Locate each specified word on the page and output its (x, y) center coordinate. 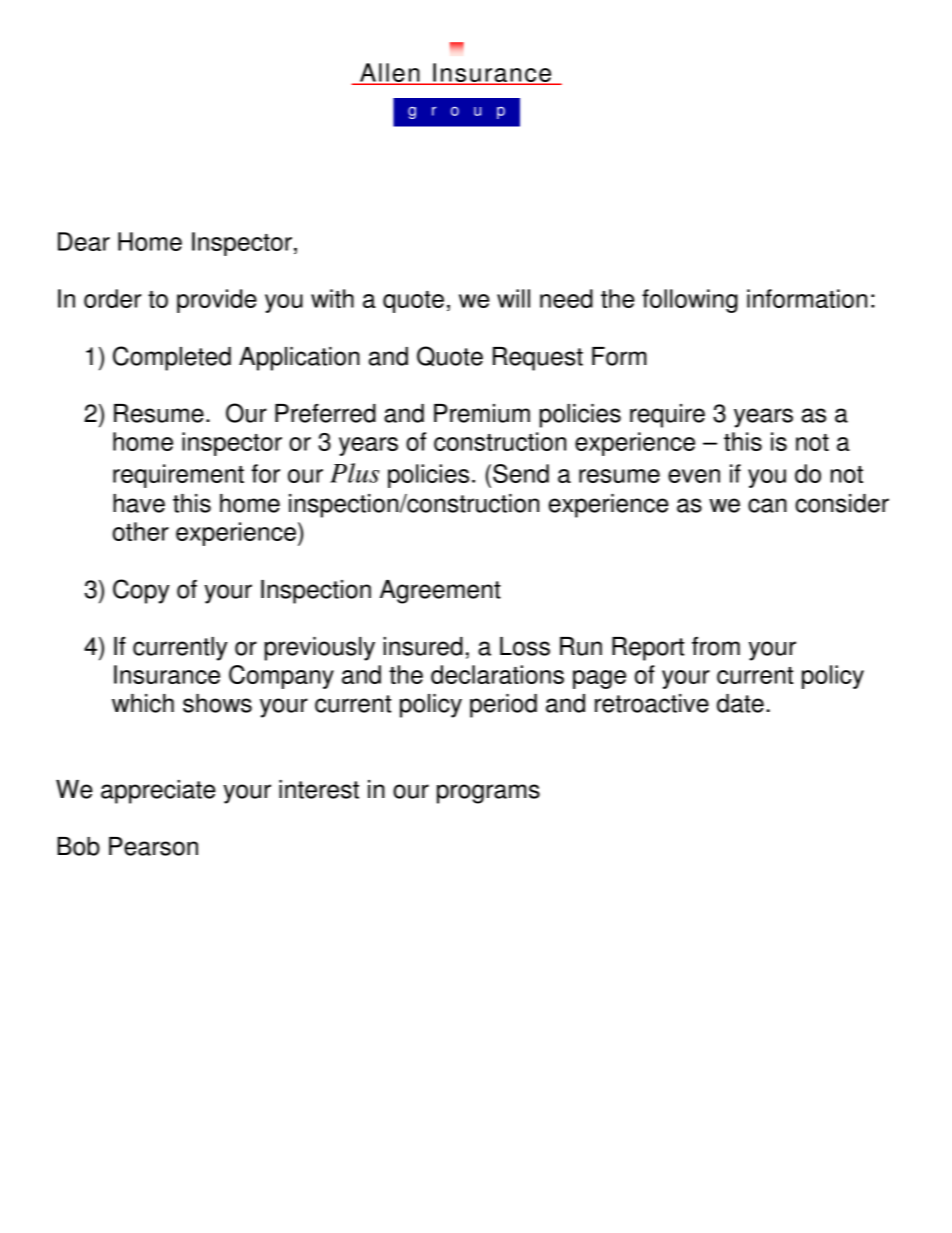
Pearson (153, 846)
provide (217, 301)
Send (521, 473)
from (716, 646)
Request (538, 359)
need (566, 298)
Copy (141, 591)
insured (423, 646)
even (694, 476)
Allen (390, 73)
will (513, 298)
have (139, 503)
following (690, 301)
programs (488, 794)
